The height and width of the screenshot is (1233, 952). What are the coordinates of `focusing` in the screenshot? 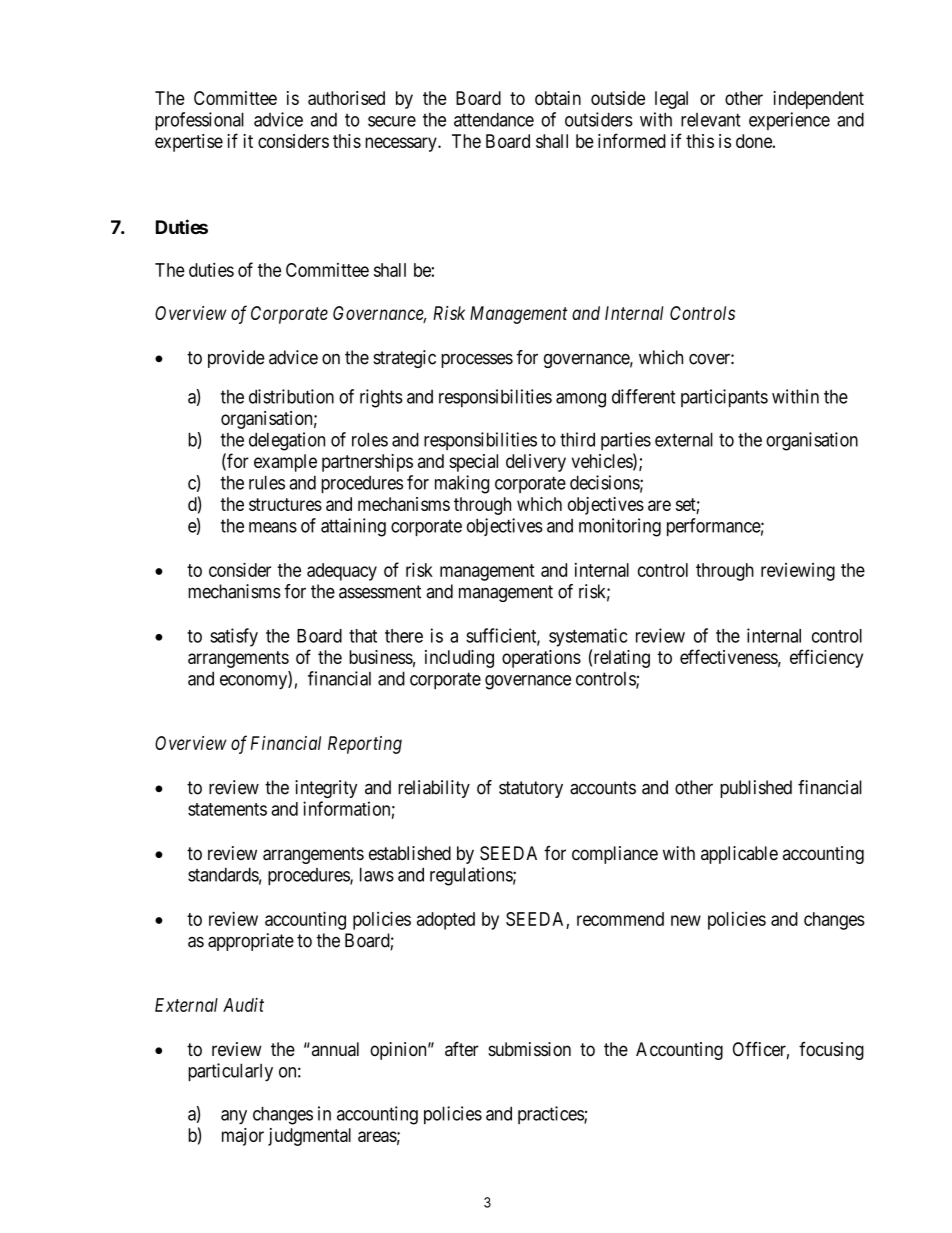 It's located at (831, 1051).
